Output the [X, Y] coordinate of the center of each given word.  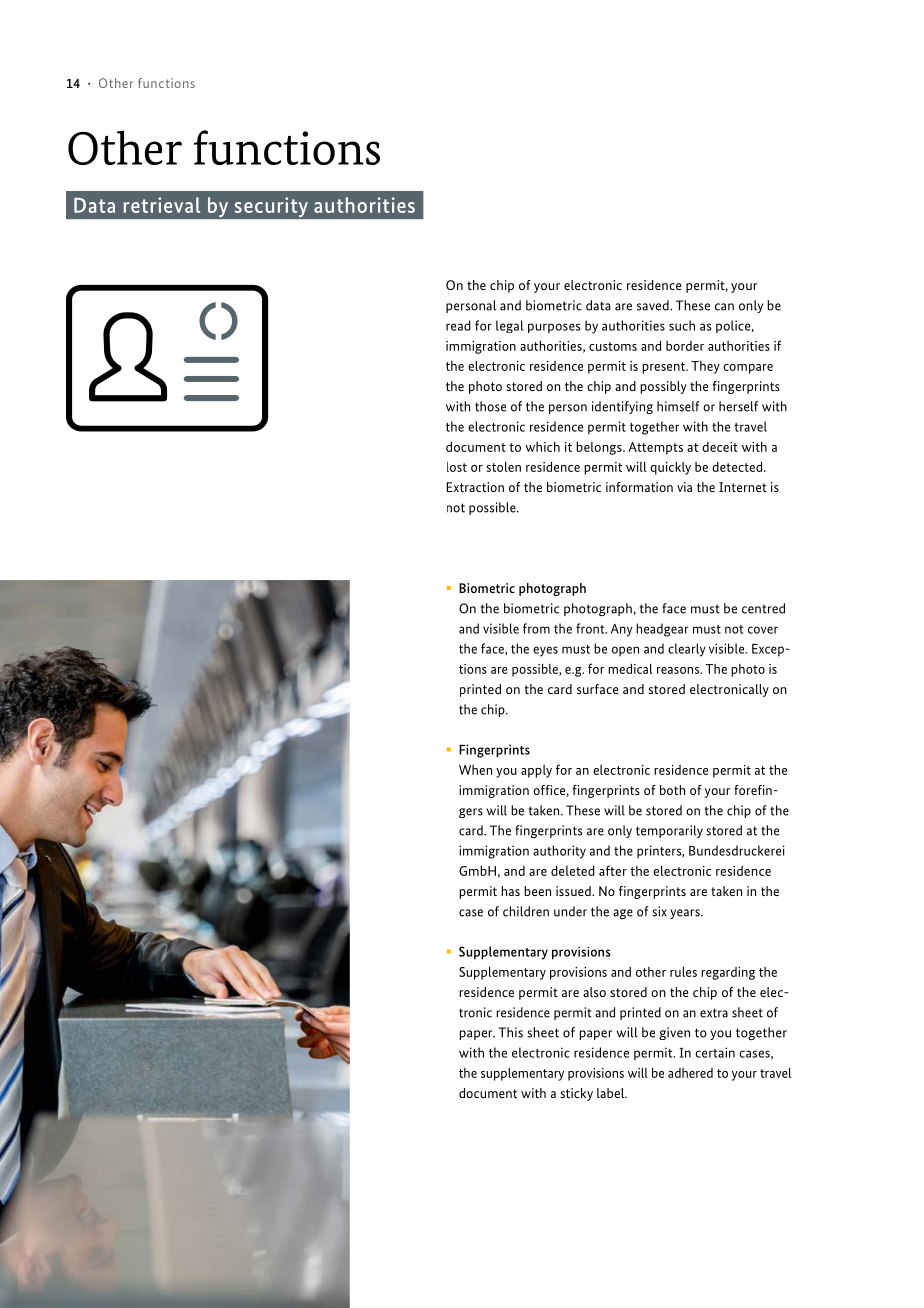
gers [471, 813]
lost [457, 467]
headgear [662, 630]
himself [678, 406]
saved [654, 305]
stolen [503, 467]
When [475, 770]
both [672, 790]
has [510, 891]
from [536, 628]
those [490, 406]
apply [536, 771]
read [458, 325]
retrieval [162, 205]
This [510, 1032]
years [686, 914]
